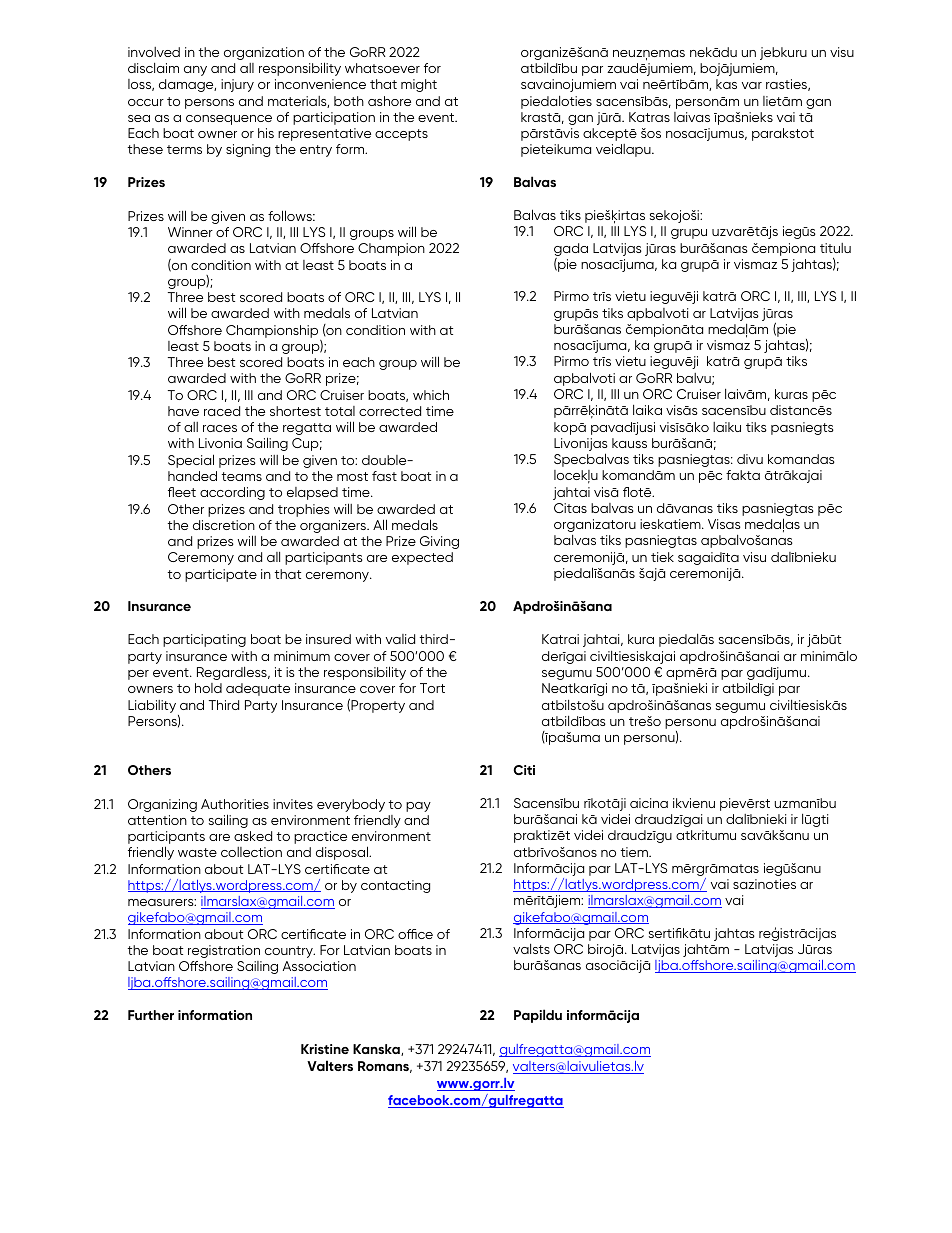 The width and height of the document is (952, 1233). I want to click on Tort, so click(432, 688).
